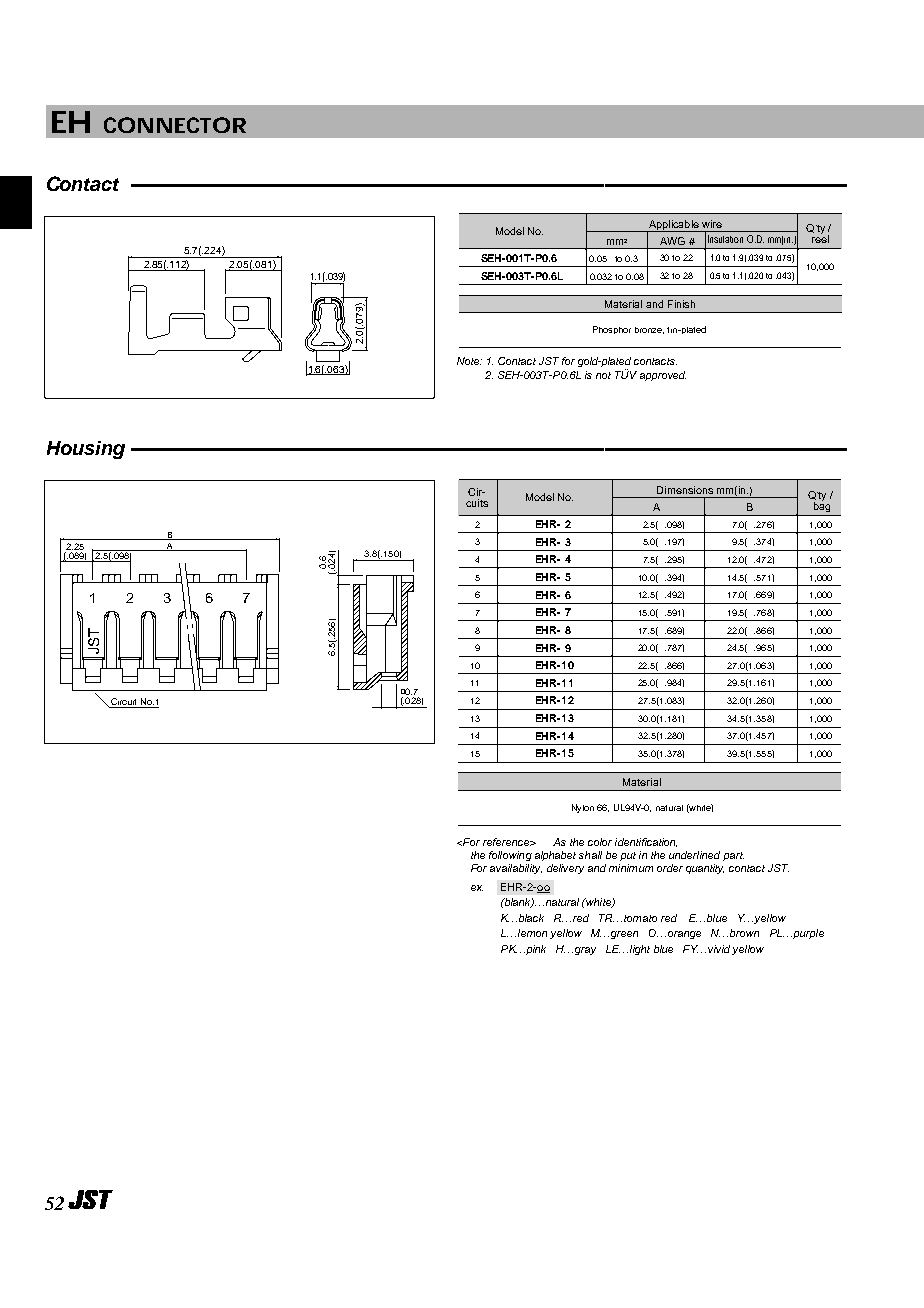 The width and height of the document is (924, 1308). I want to click on Housing, so click(86, 450).
